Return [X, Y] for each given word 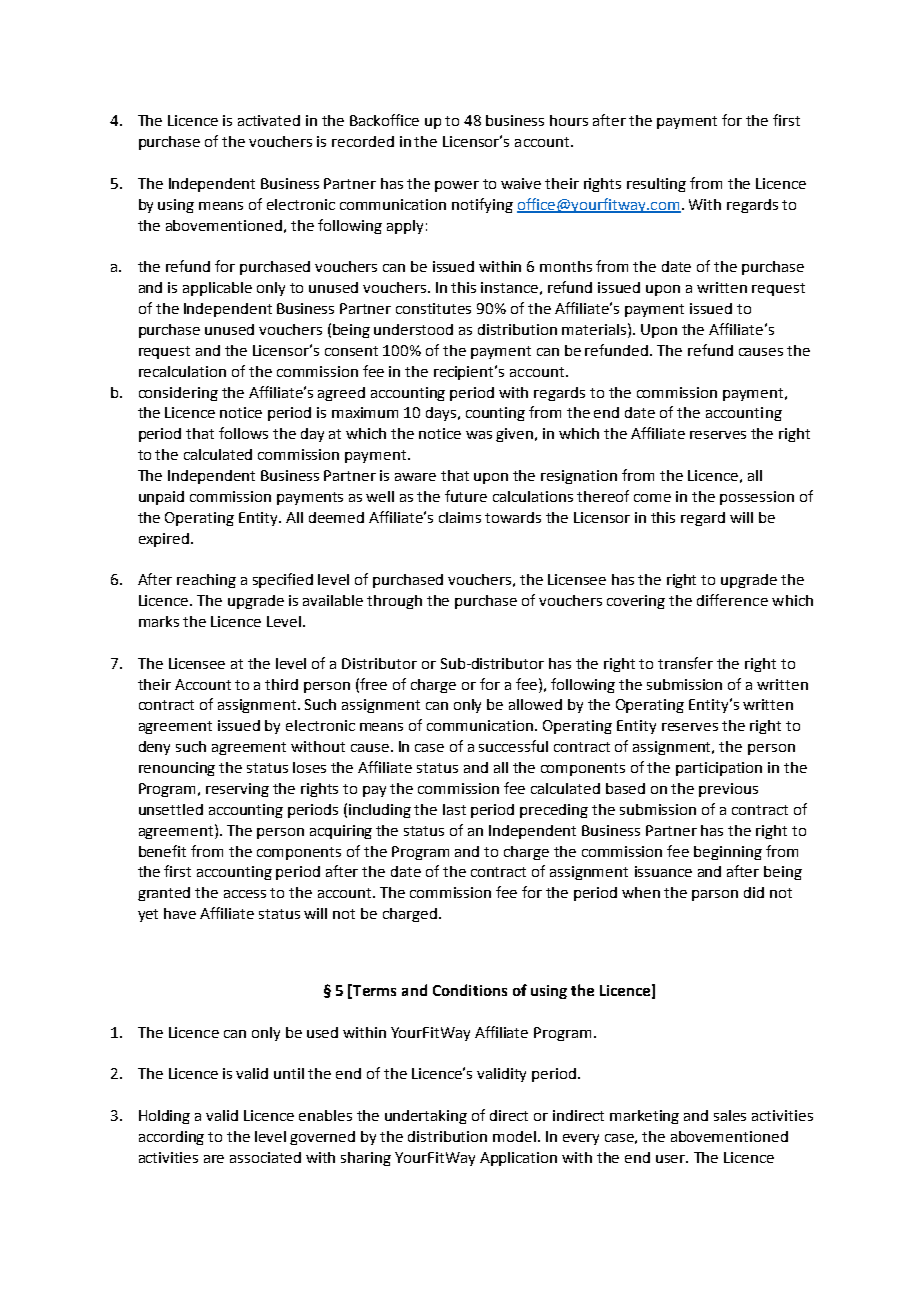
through [394, 602]
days [442, 414]
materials [595, 329]
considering [178, 394]
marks [159, 621]
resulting [656, 185]
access [245, 894]
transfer [685, 663]
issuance [663, 871]
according [171, 1138]
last [454, 809]
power [457, 186]
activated [269, 120]
